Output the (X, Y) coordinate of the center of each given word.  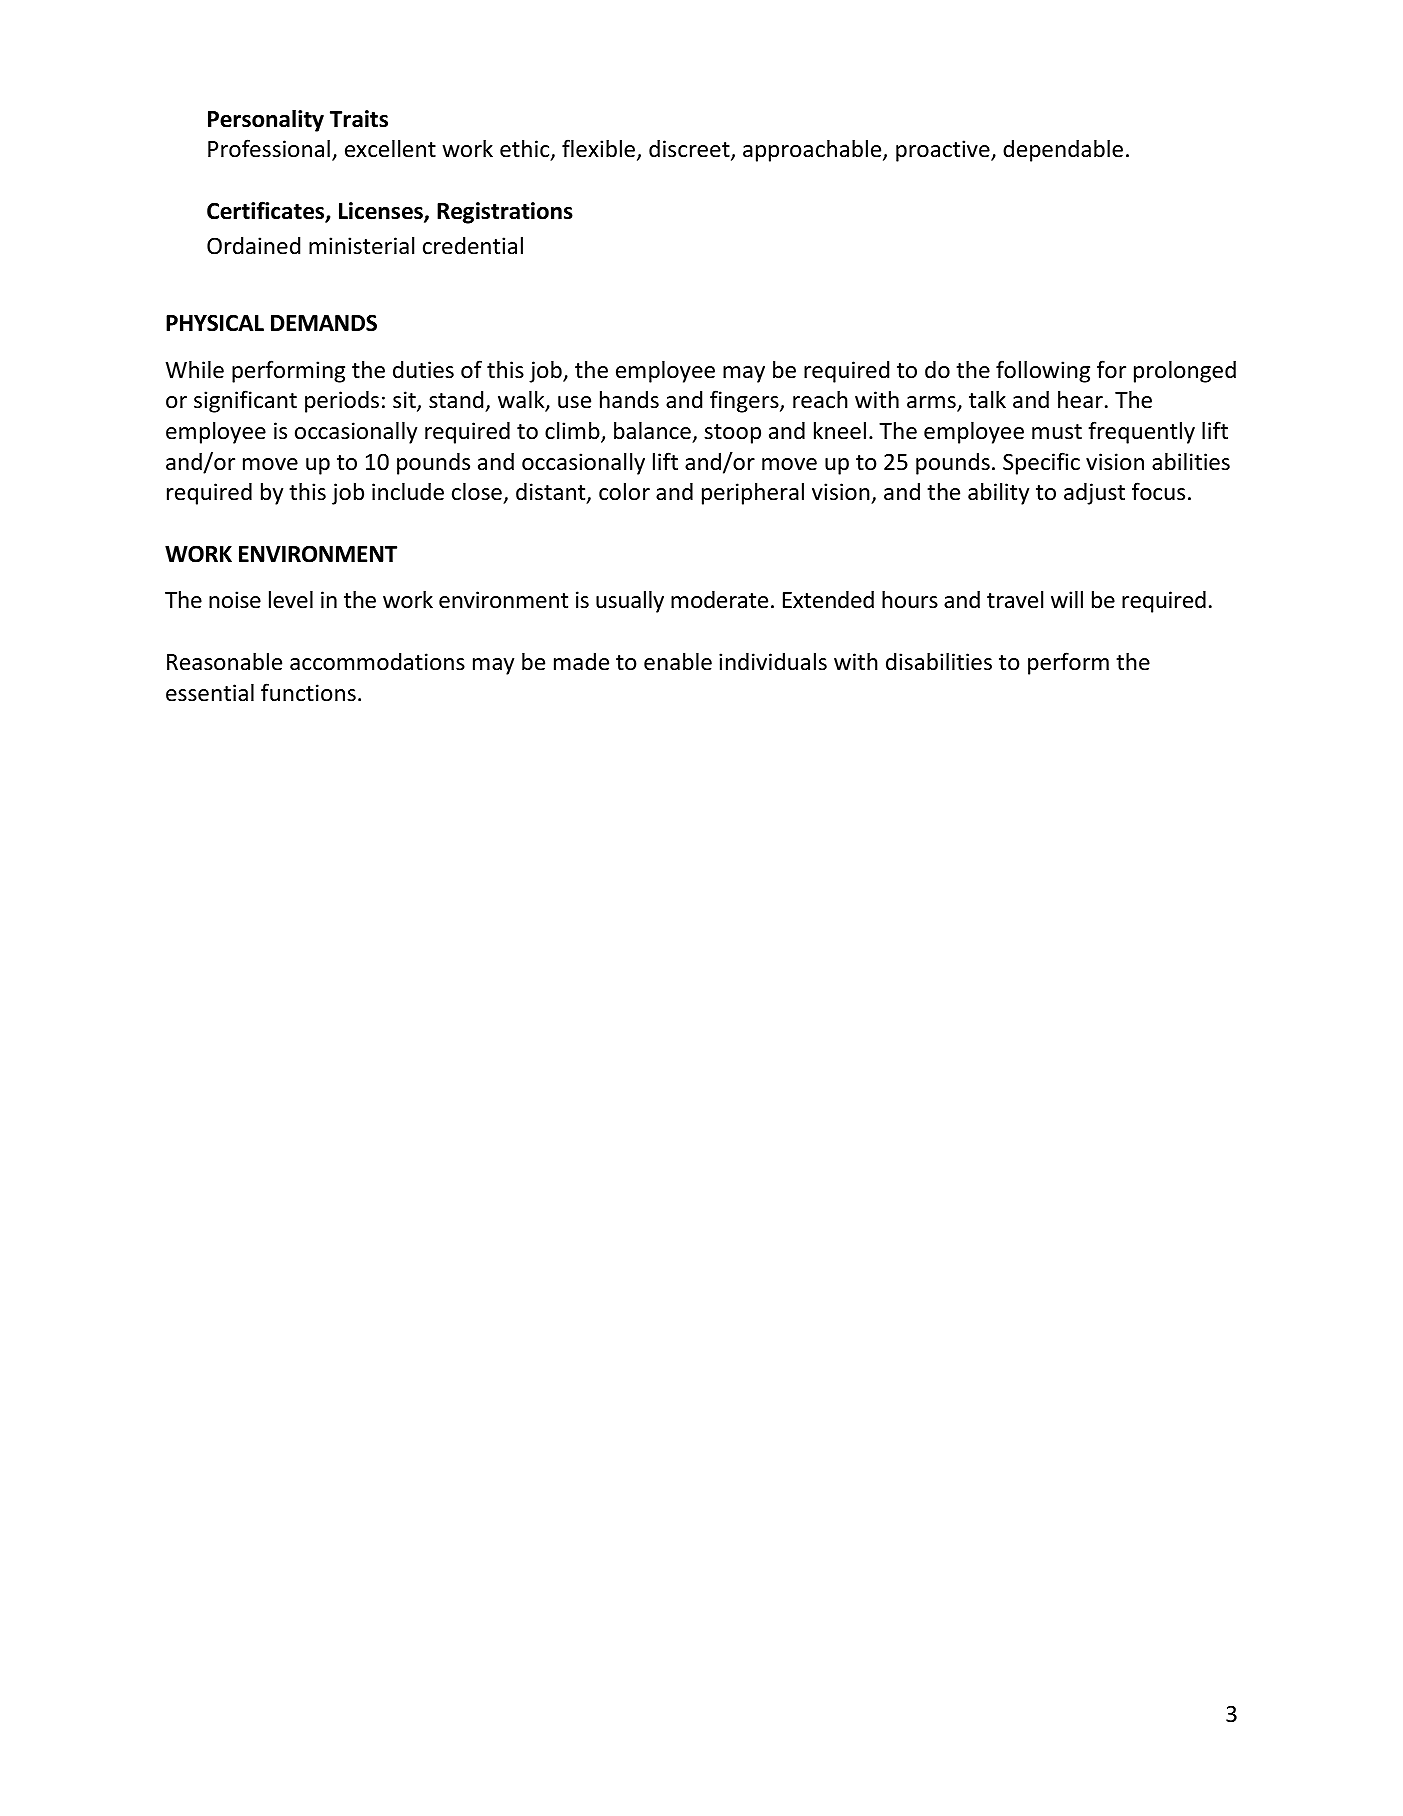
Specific (1041, 463)
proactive (944, 151)
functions (308, 692)
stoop (732, 434)
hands (629, 400)
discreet (690, 150)
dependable (1063, 150)
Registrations (505, 213)
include (408, 491)
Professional (269, 148)
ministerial (361, 246)
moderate (719, 600)
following (1043, 371)
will (1067, 599)
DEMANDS (324, 323)
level (291, 599)
